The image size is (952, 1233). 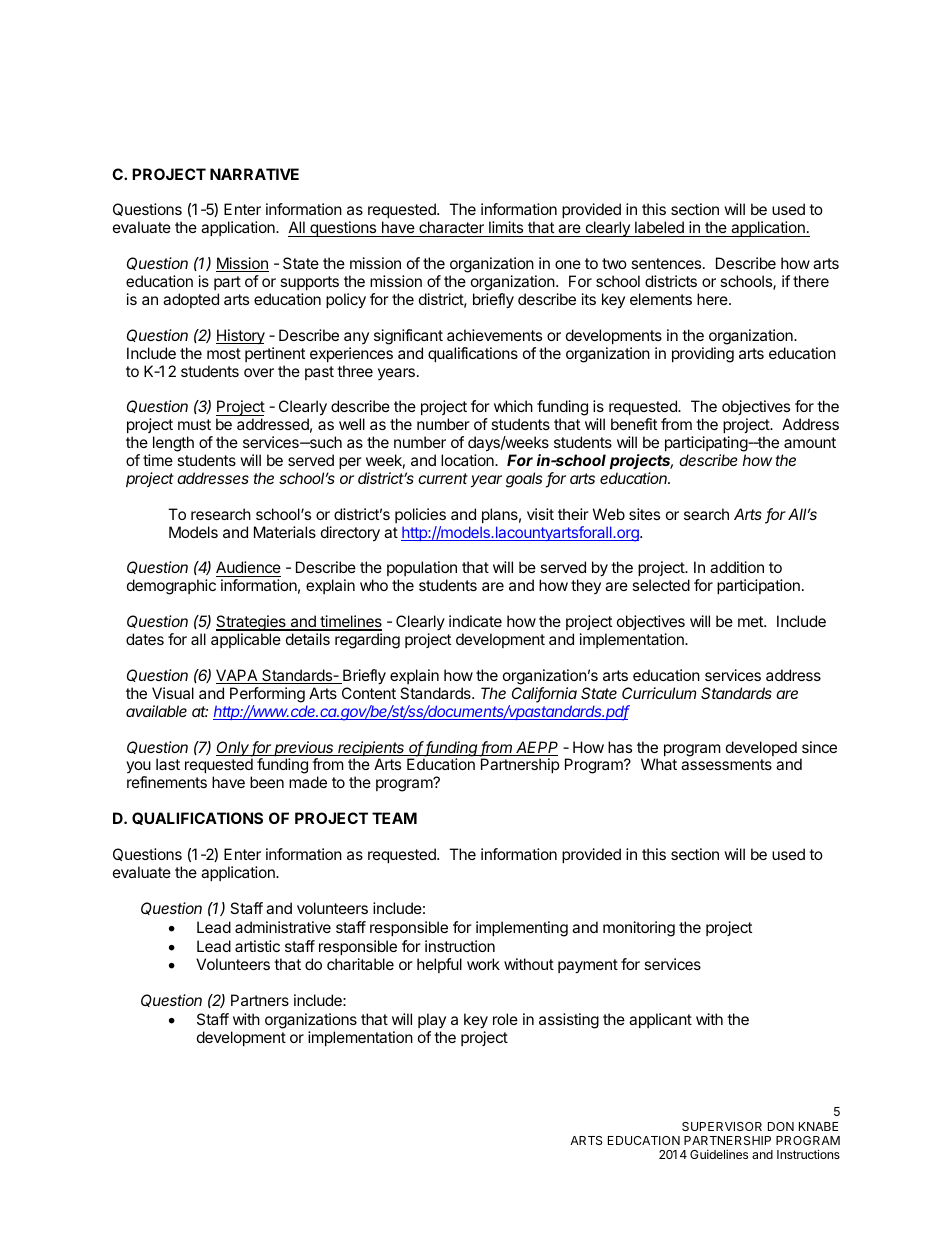 I want to click on character, so click(x=451, y=229).
